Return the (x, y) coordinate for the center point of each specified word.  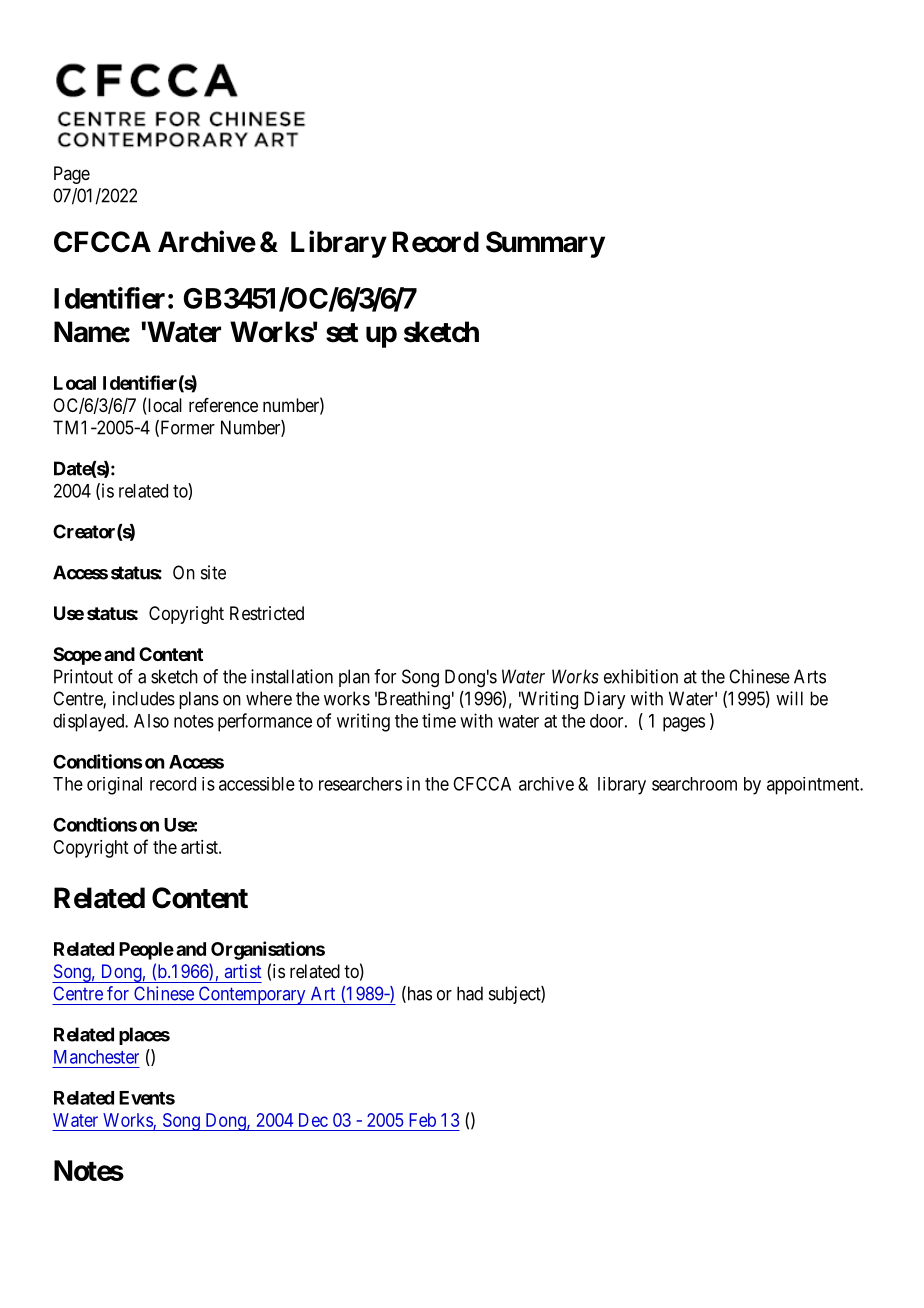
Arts (810, 676)
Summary (545, 244)
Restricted (267, 613)
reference (223, 405)
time (439, 720)
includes (144, 698)
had (470, 993)
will (789, 698)
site (213, 572)
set (342, 333)
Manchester (96, 1057)
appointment (814, 786)
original (114, 786)
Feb (422, 1120)
